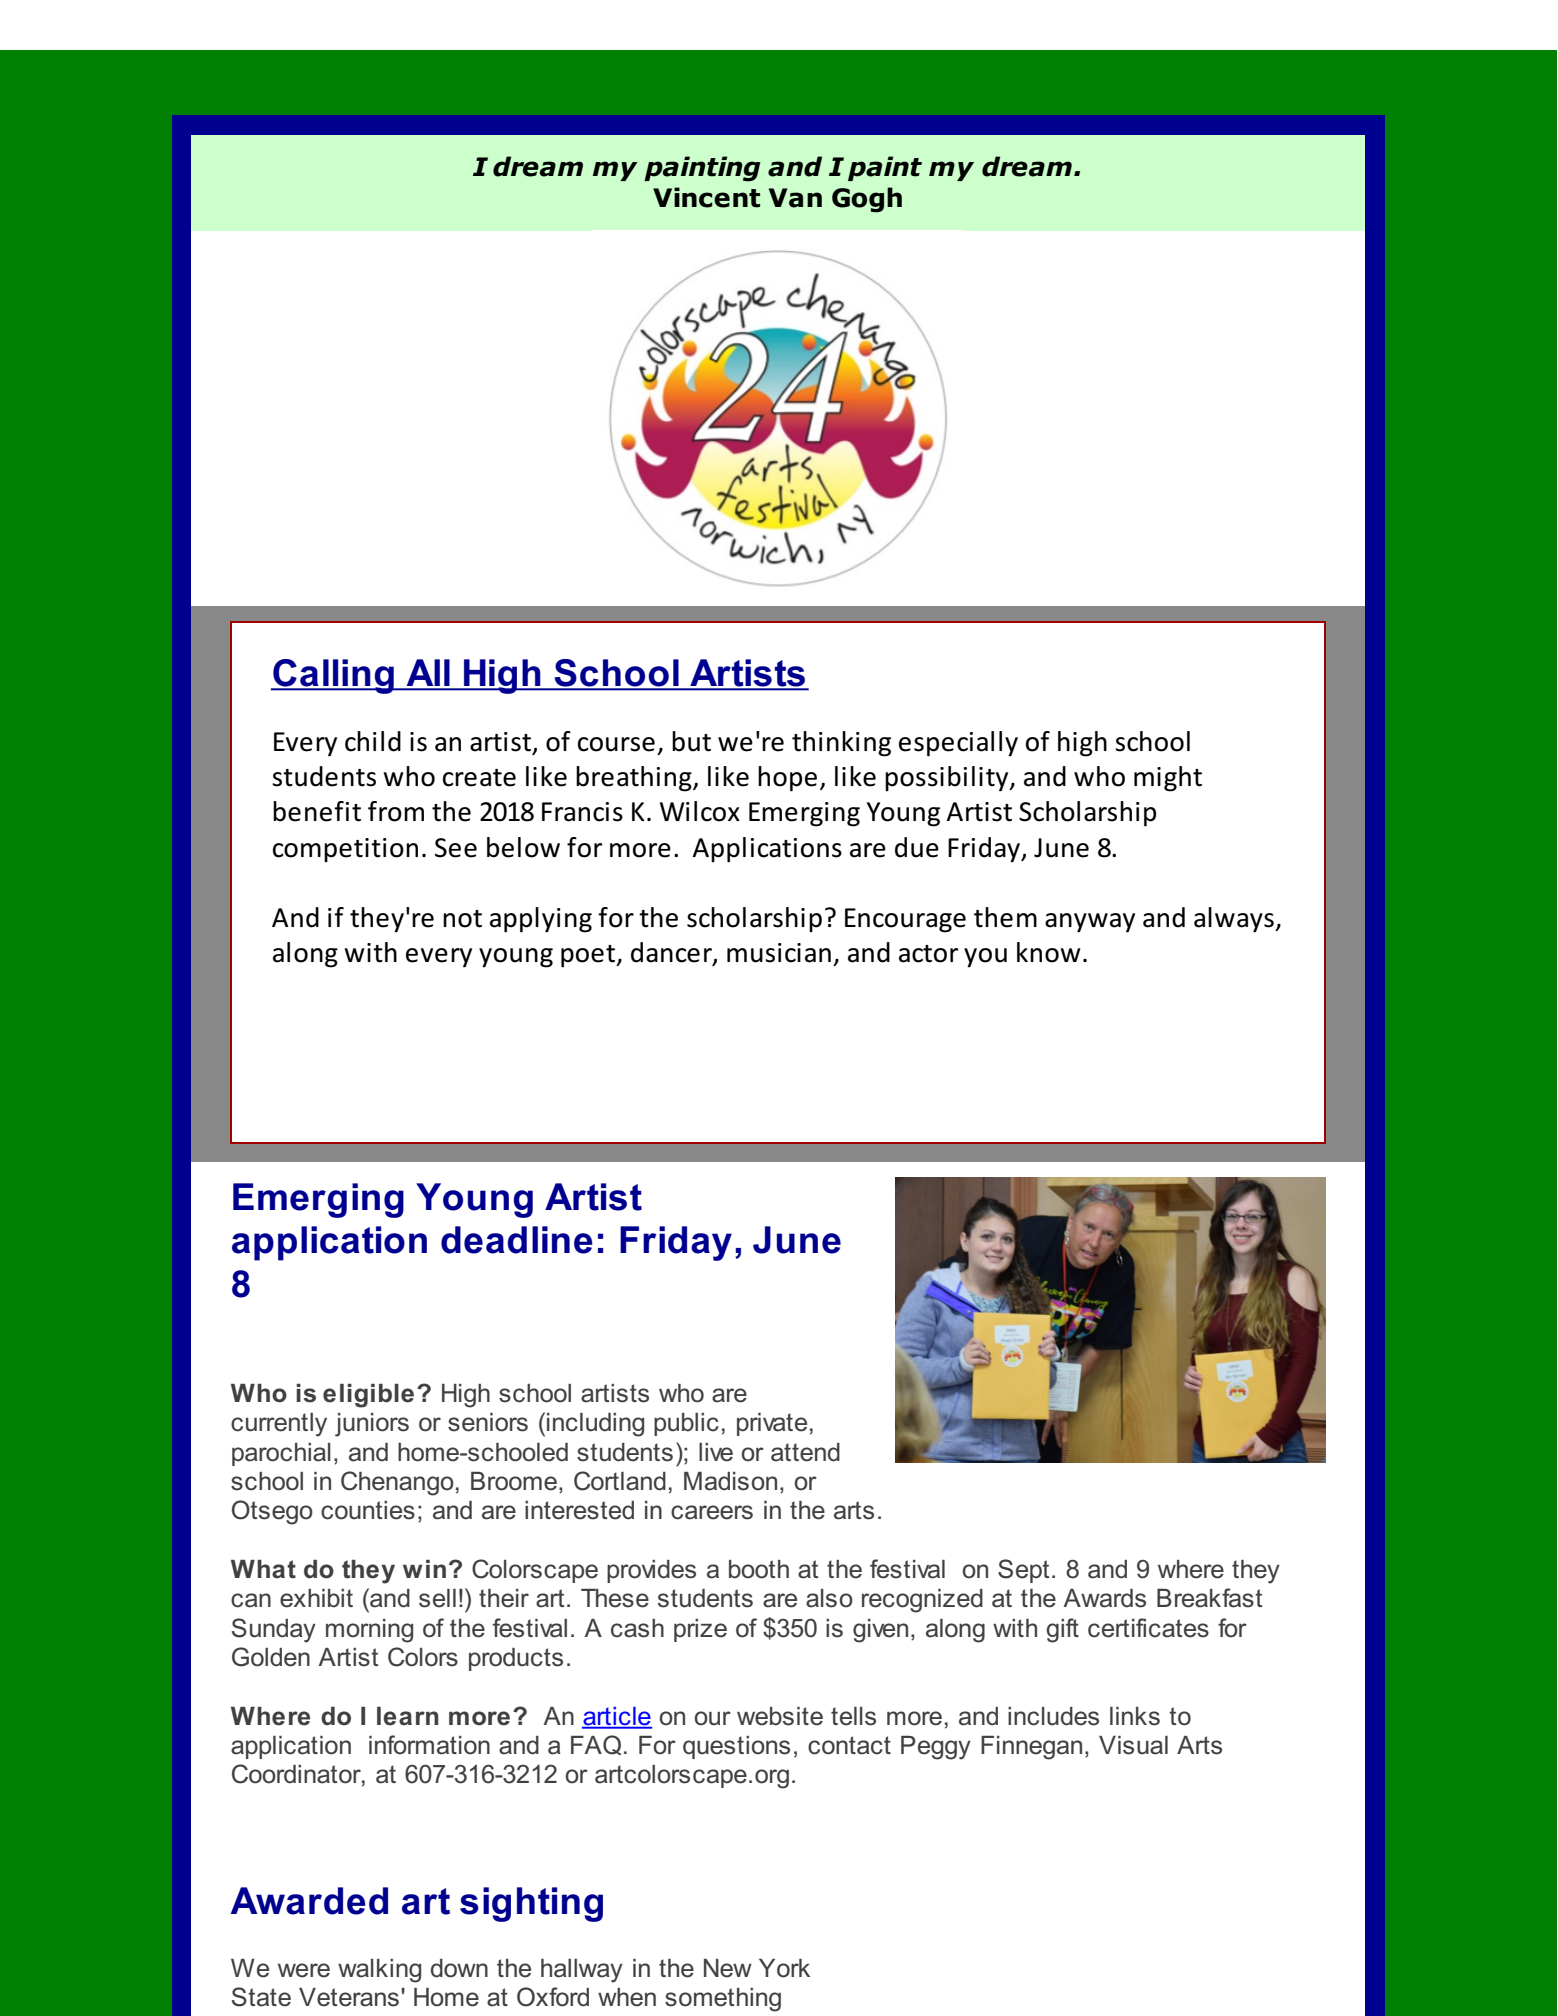  I want to click on private, so click(772, 1424).
